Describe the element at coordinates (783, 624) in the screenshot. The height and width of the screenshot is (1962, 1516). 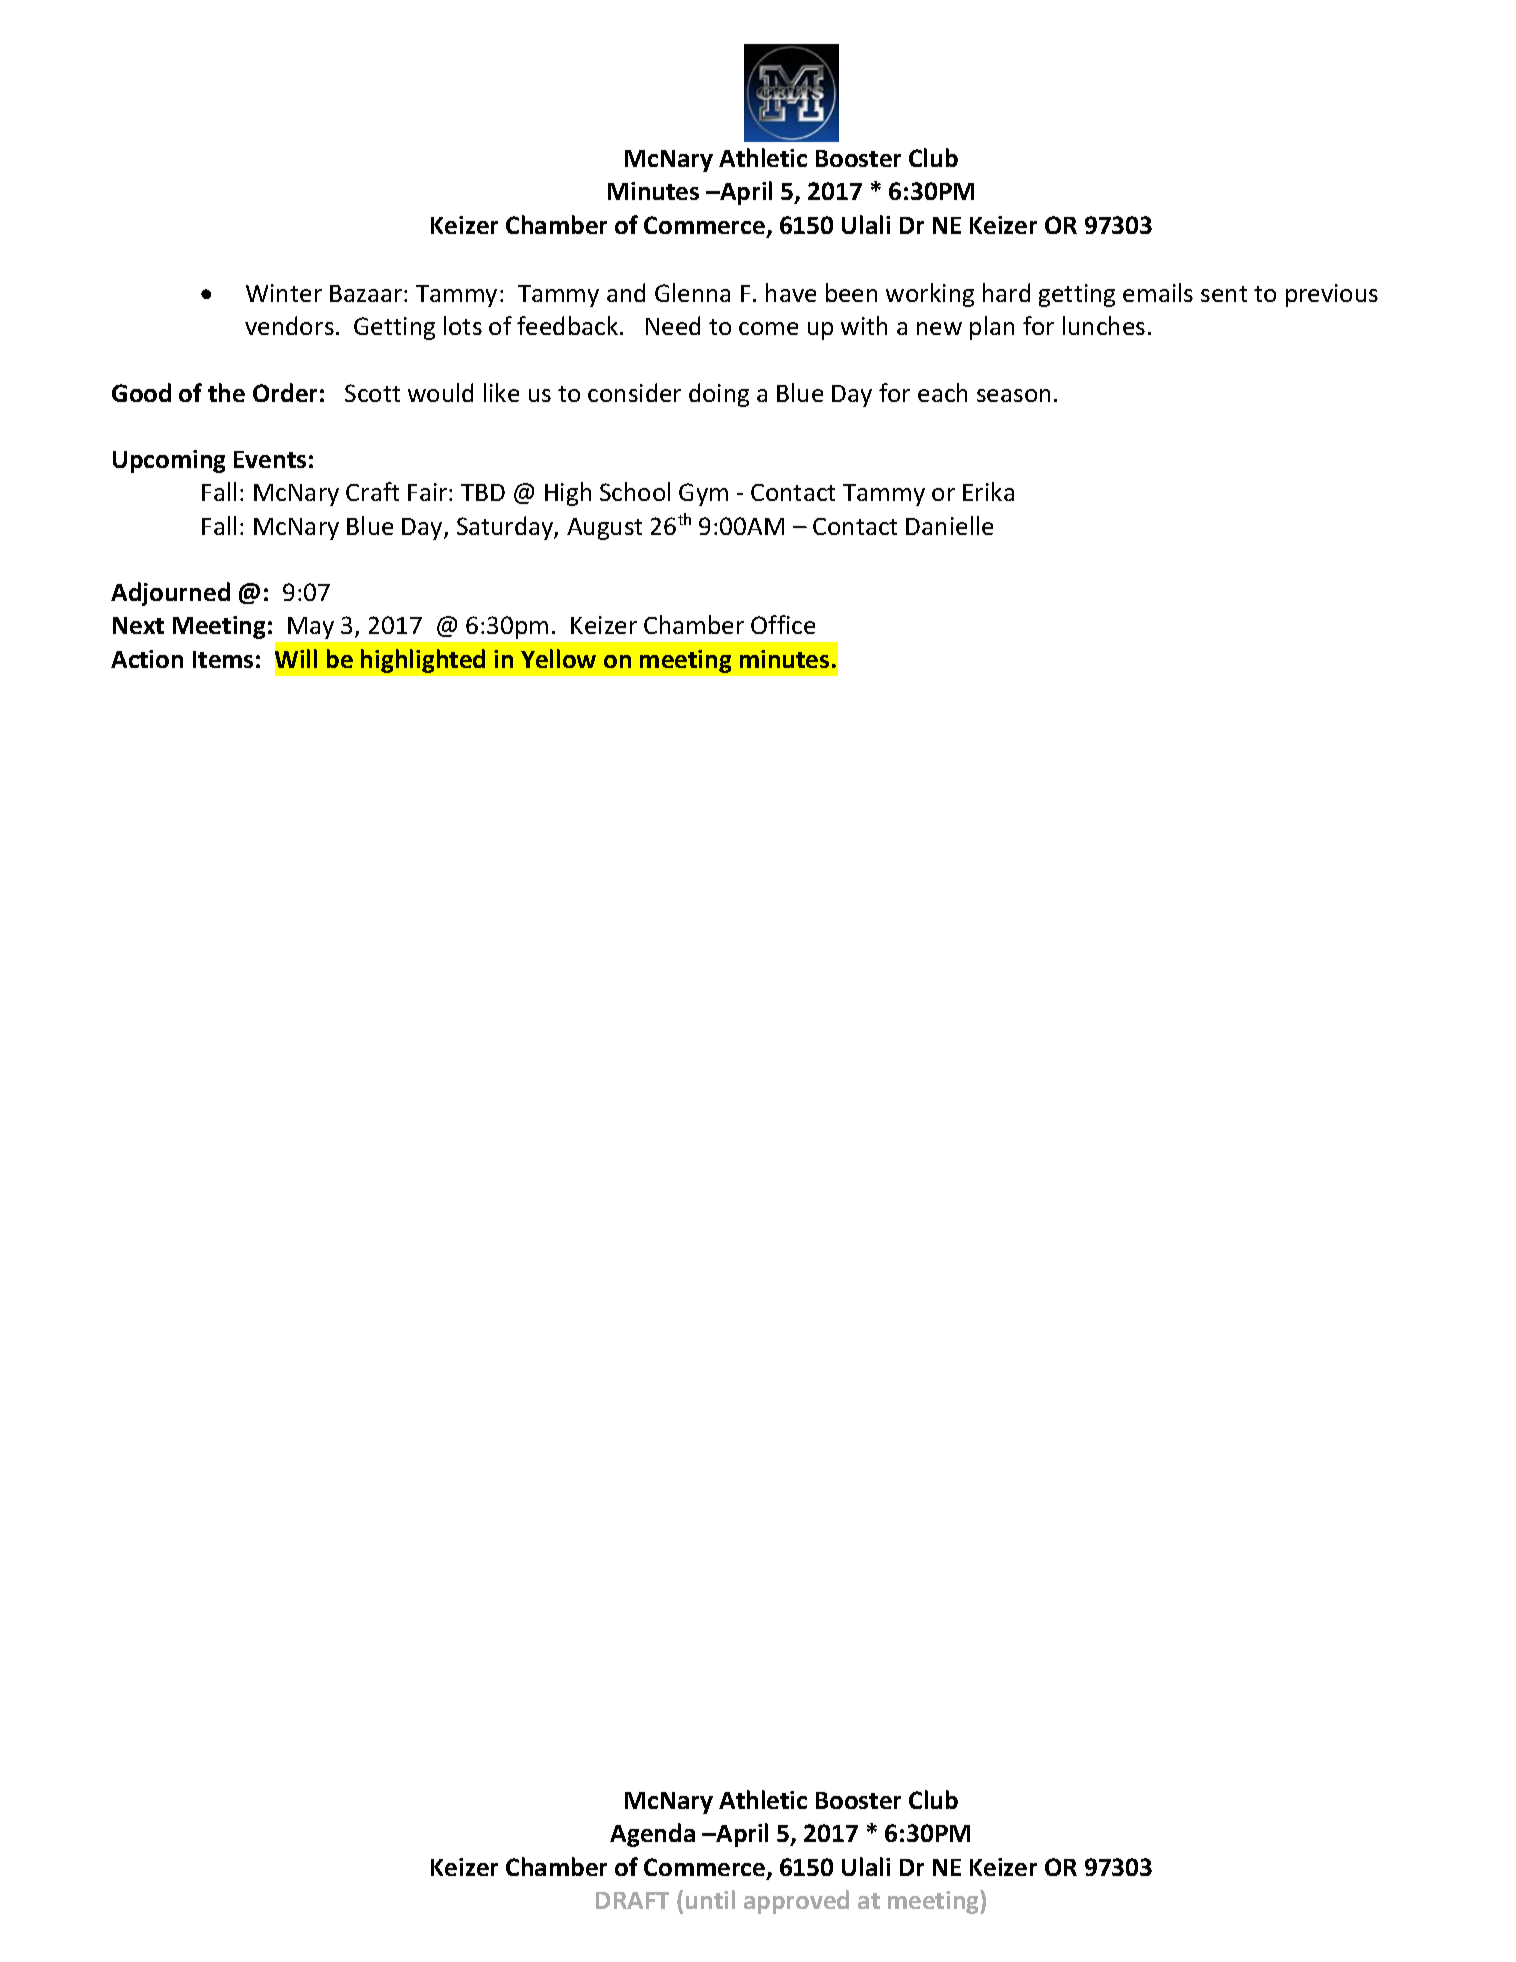
I see `Office` at that location.
